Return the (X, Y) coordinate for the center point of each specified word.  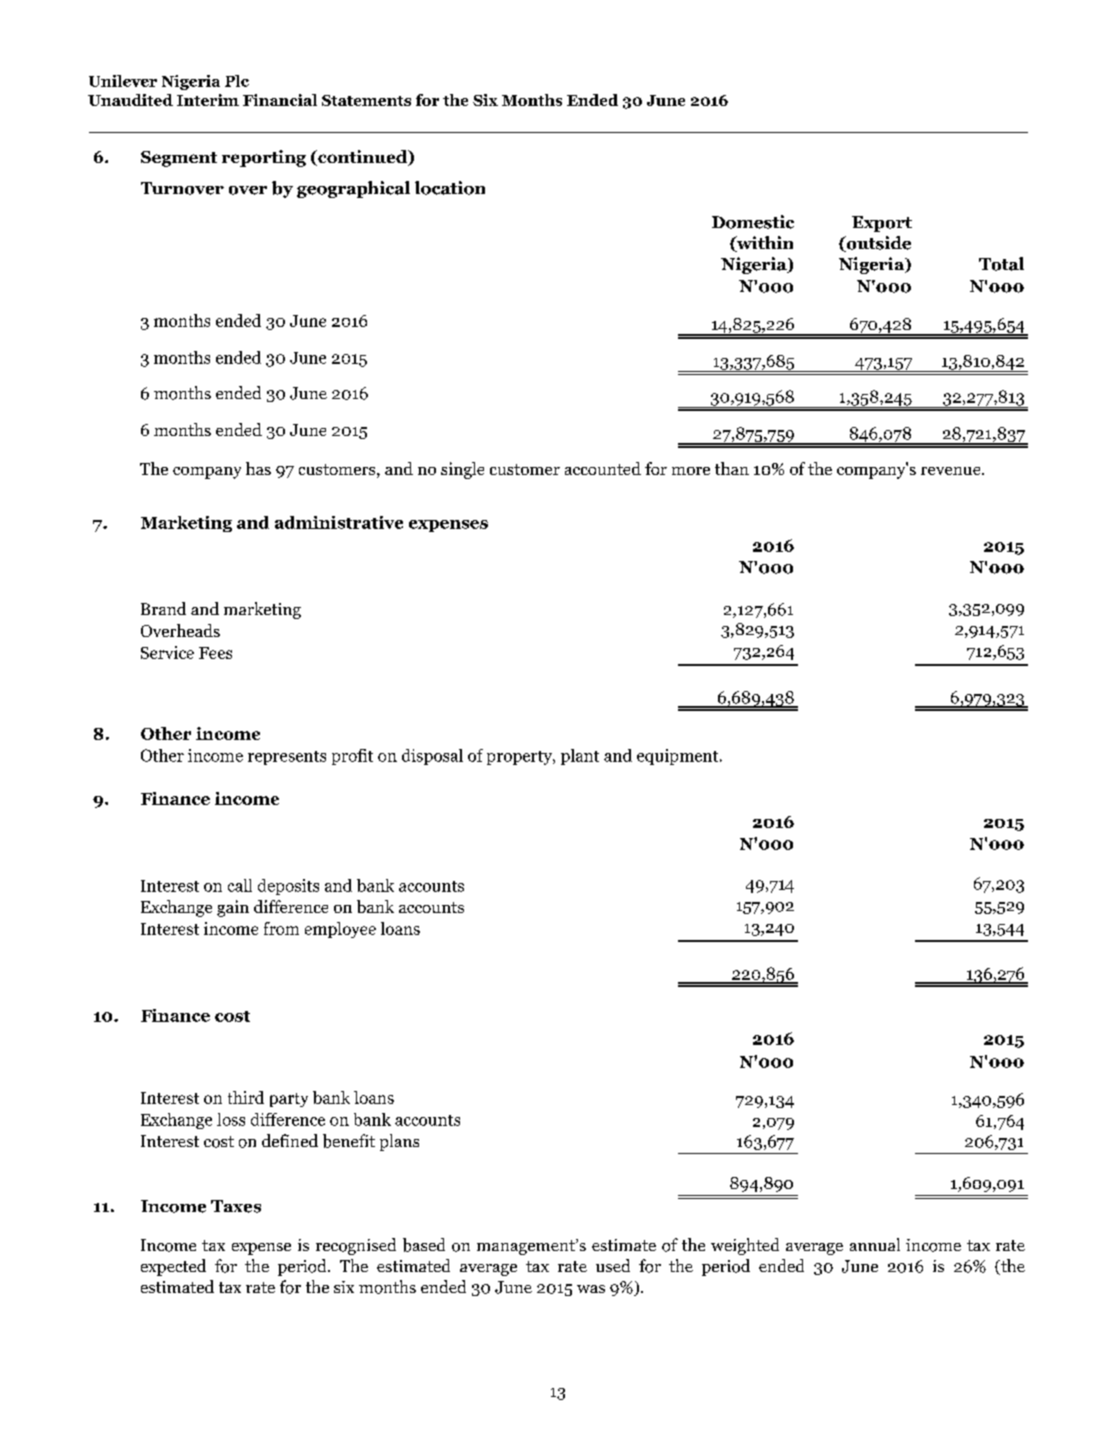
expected (173, 1267)
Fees (215, 653)
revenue (952, 471)
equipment (679, 757)
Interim (208, 100)
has (258, 468)
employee (340, 930)
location (450, 188)
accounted (603, 468)
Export (882, 224)
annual (875, 1244)
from (281, 928)
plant (580, 757)
